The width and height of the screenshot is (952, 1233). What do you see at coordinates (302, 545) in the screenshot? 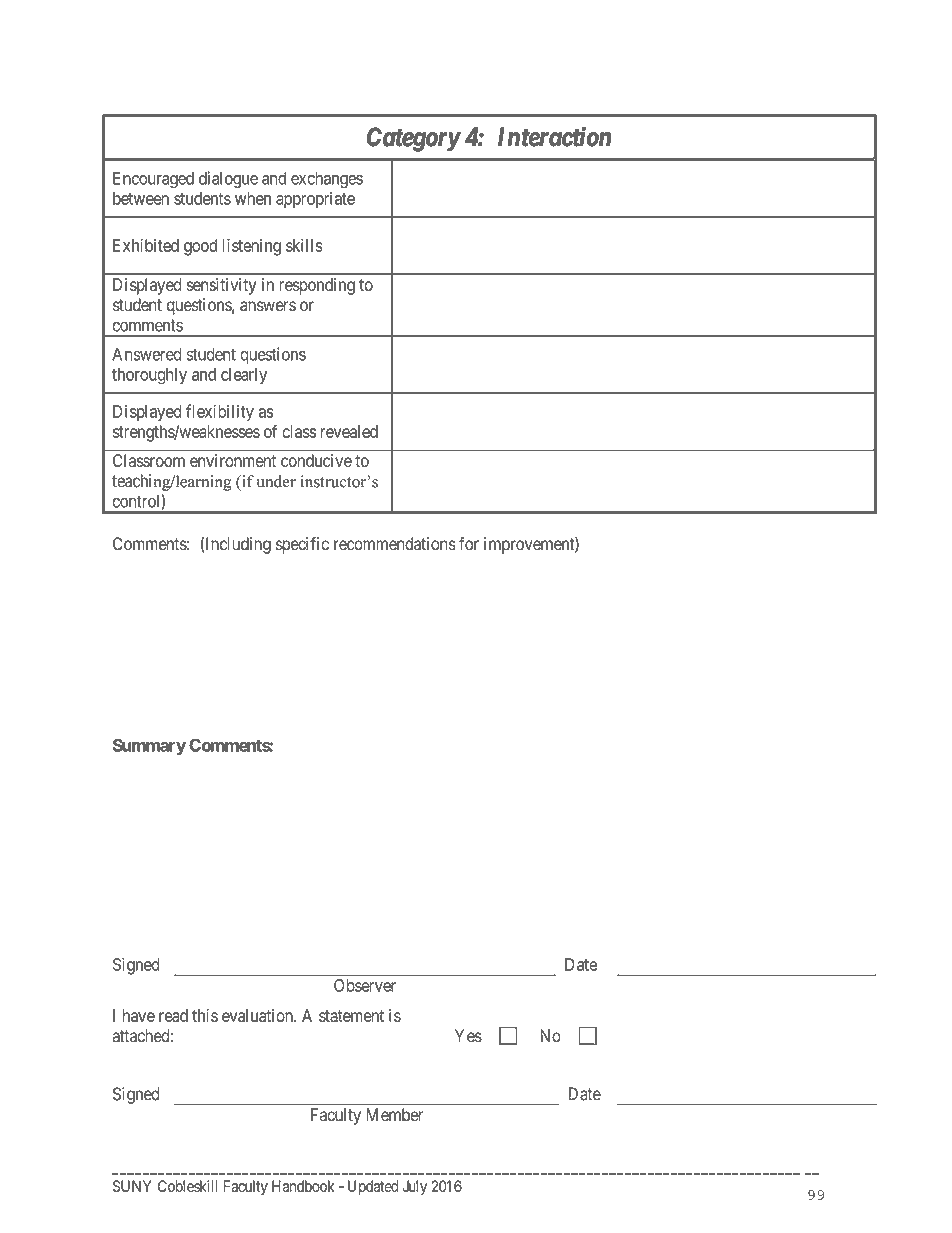
I see `specific` at bounding box center [302, 545].
